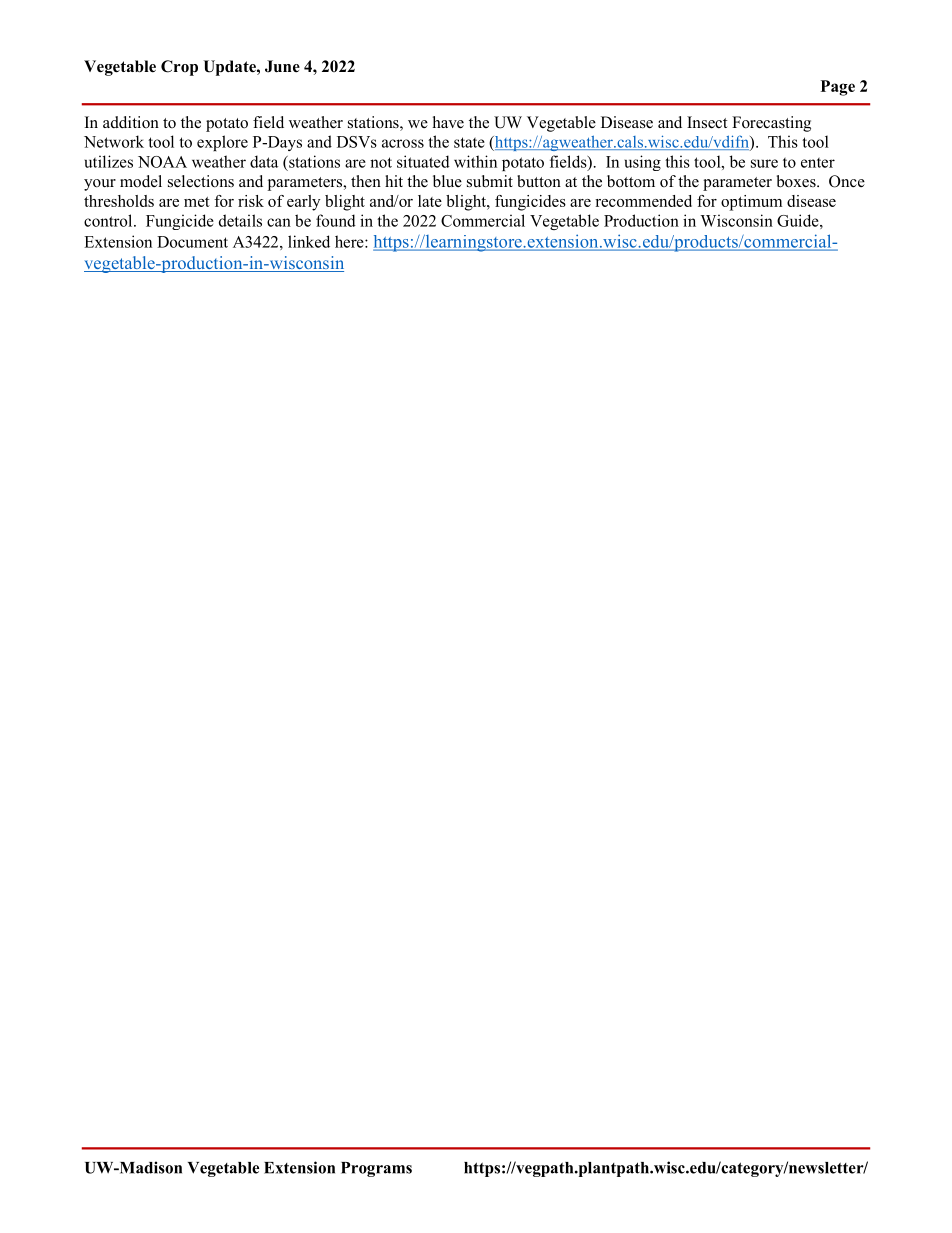 Image resolution: width=952 pixels, height=1233 pixels. Describe the element at coordinates (797, 181) in the screenshot. I see `boxes` at that location.
